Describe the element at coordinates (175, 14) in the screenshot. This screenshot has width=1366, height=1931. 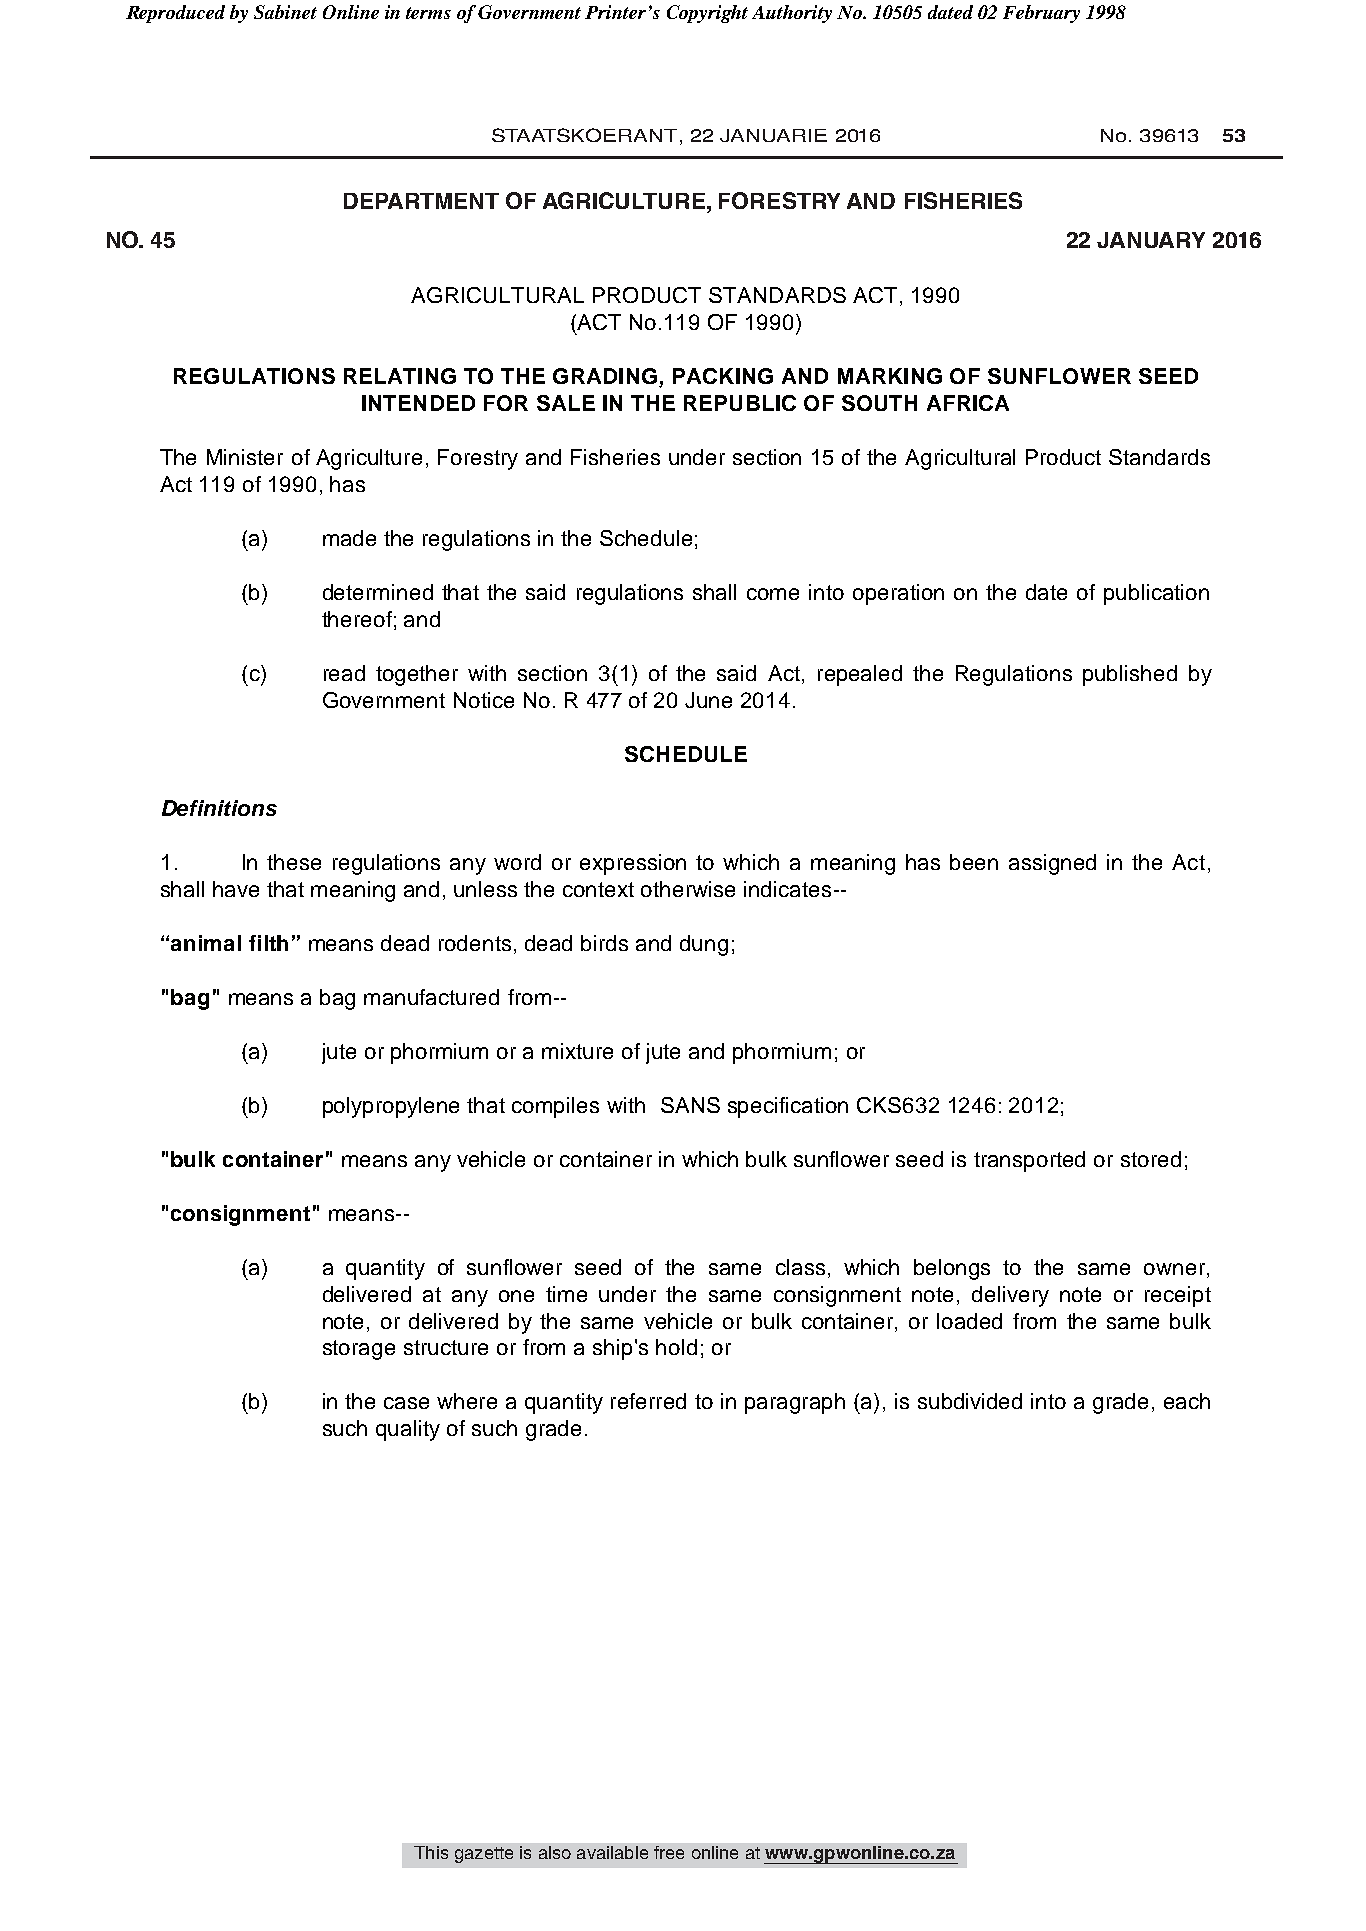
I see `Reproduced` at that location.
